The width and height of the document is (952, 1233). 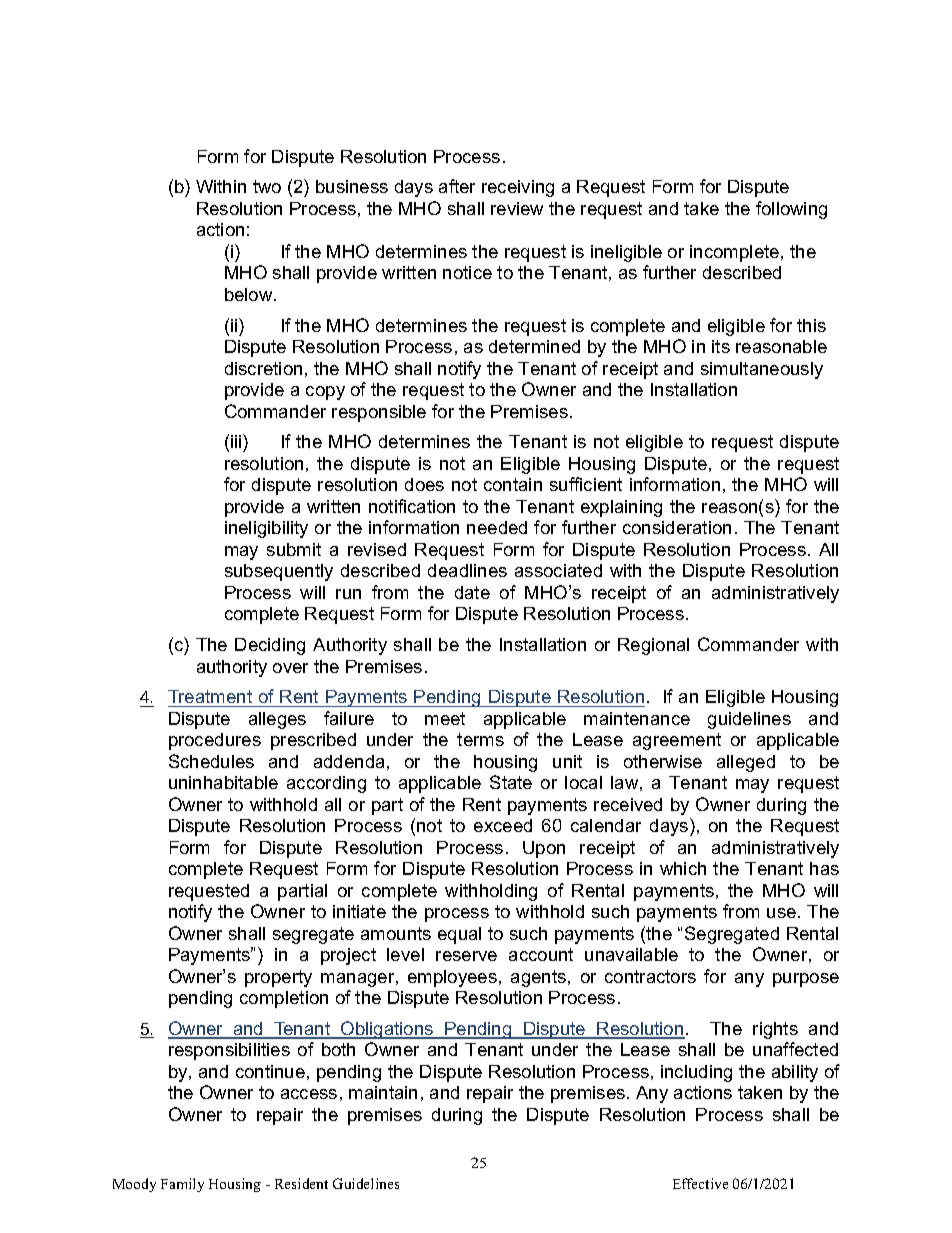 What do you see at coordinates (182, 1185) in the document?
I see `Family` at bounding box center [182, 1185].
